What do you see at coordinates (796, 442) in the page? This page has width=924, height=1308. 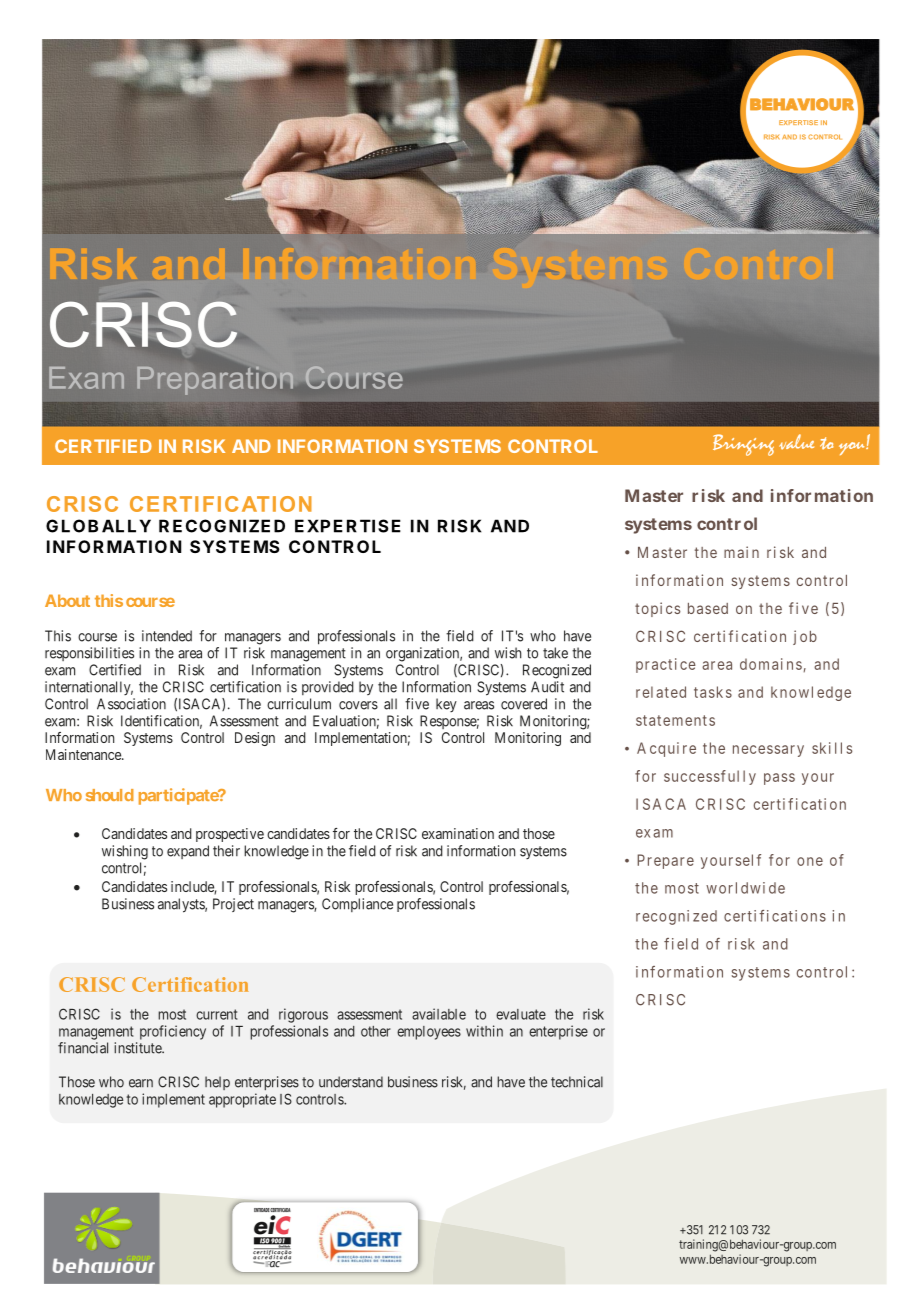 I see `value` at bounding box center [796, 442].
